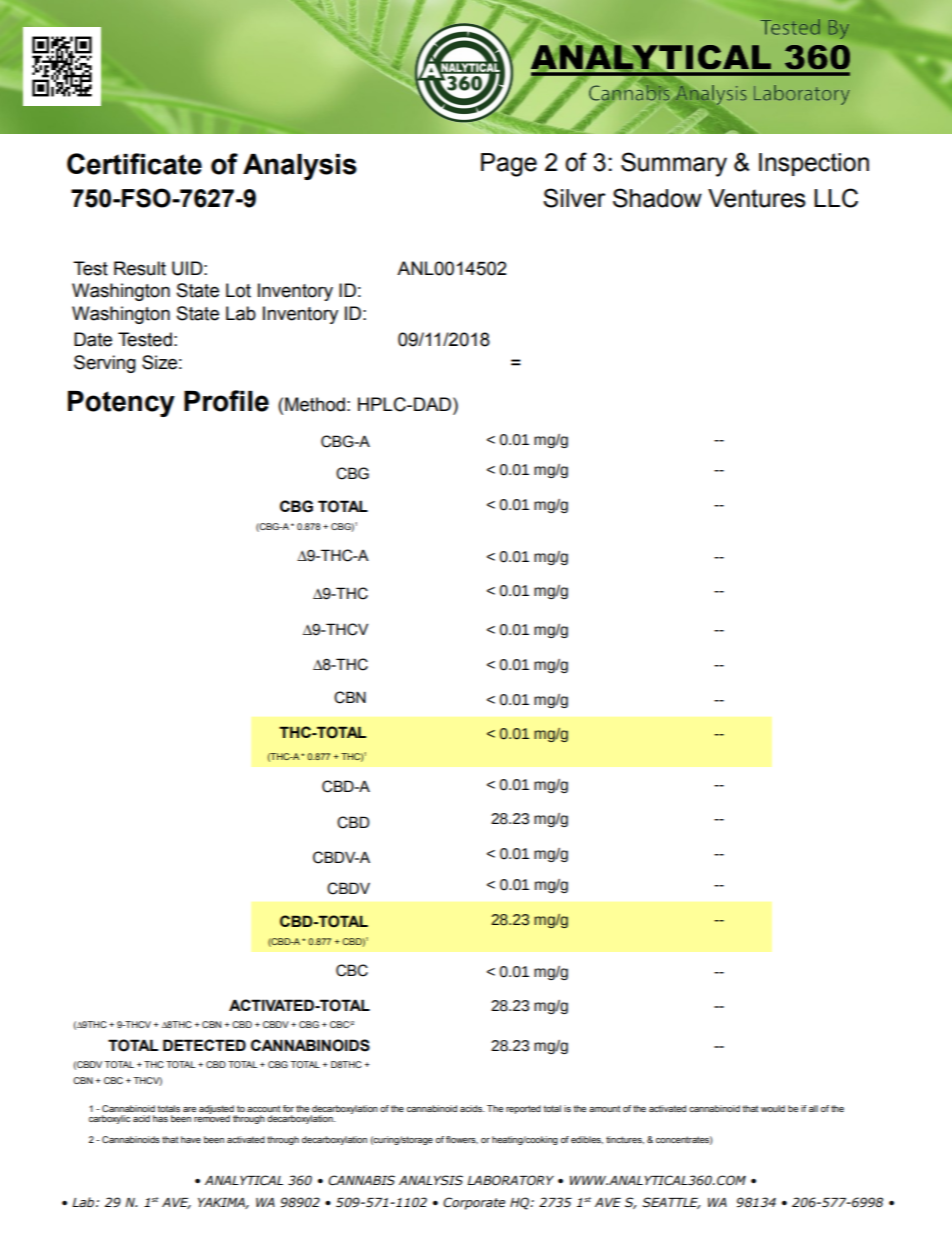  What do you see at coordinates (509, 165) in the page?
I see `Page` at bounding box center [509, 165].
